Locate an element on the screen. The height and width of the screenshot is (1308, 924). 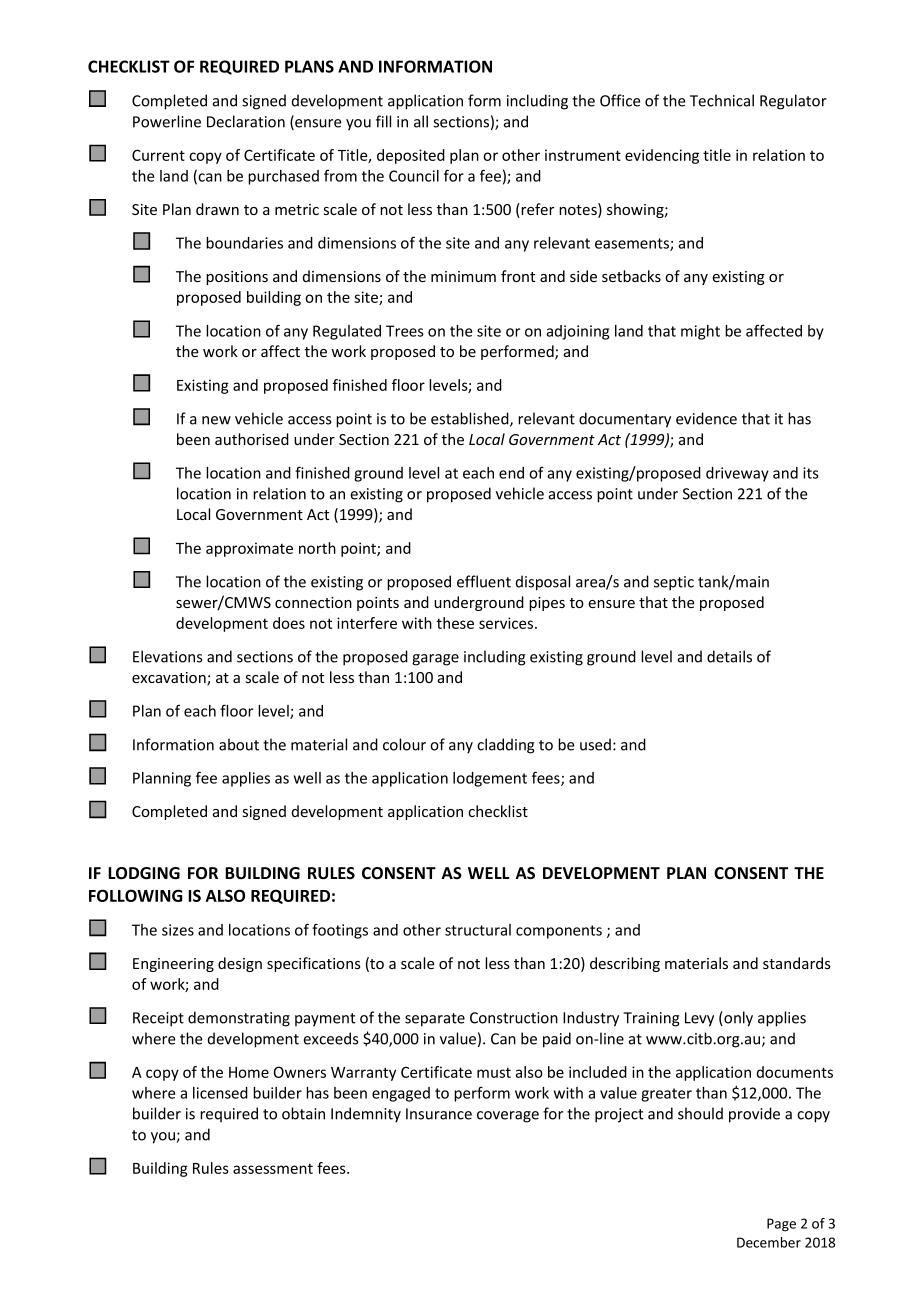
details is located at coordinates (729, 656).
